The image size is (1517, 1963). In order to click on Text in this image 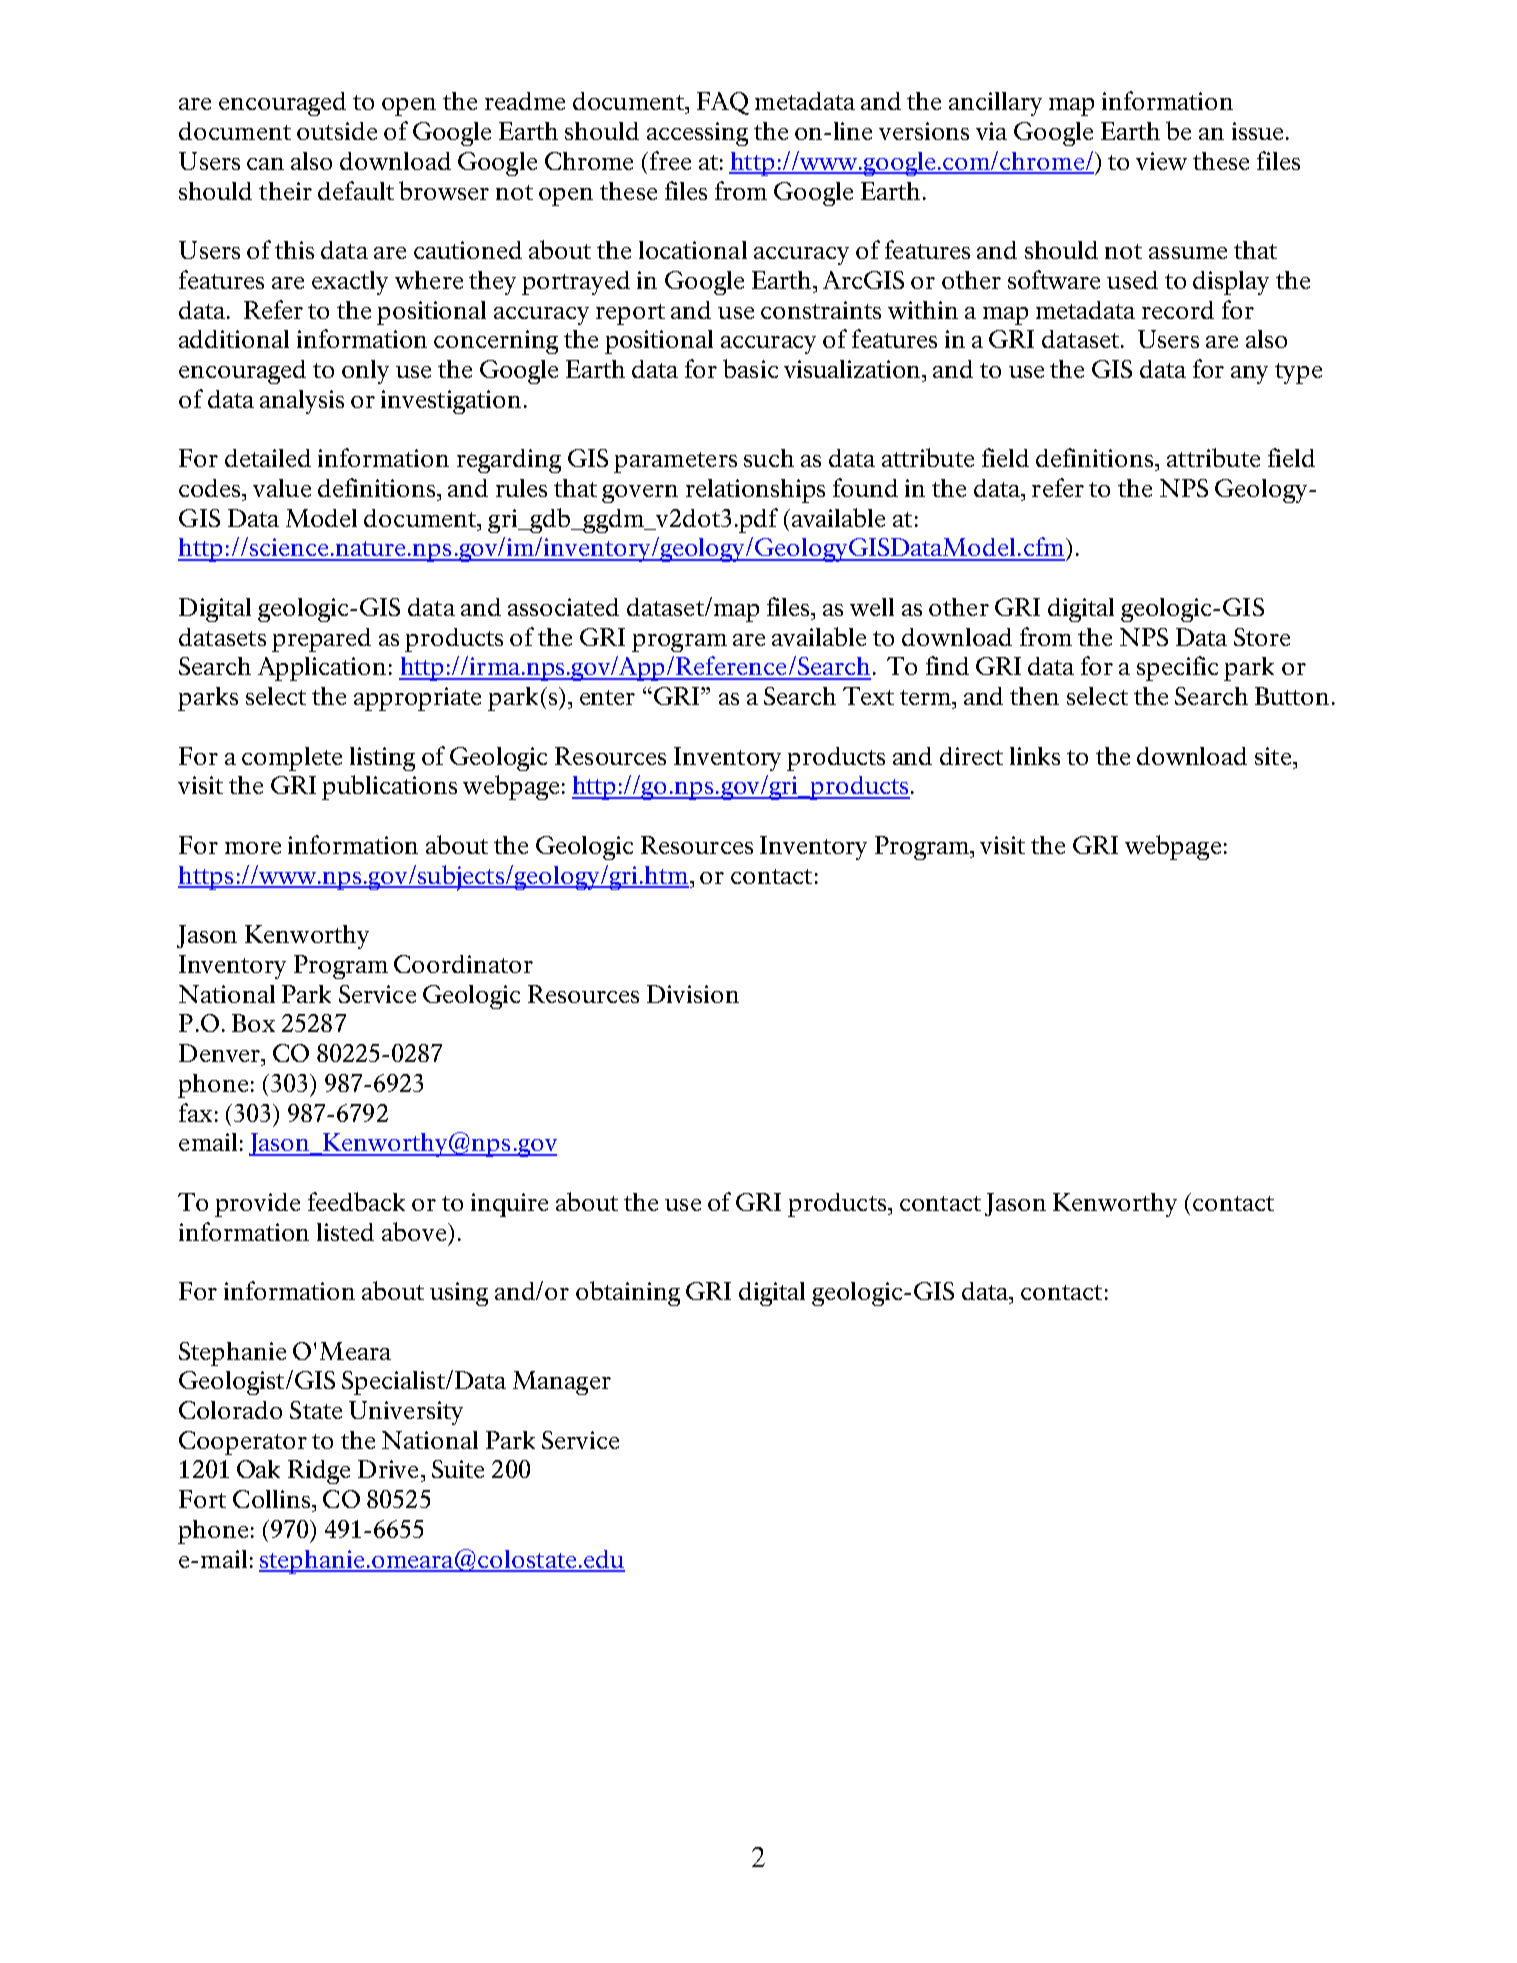, I will do `click(868, 696)`.
